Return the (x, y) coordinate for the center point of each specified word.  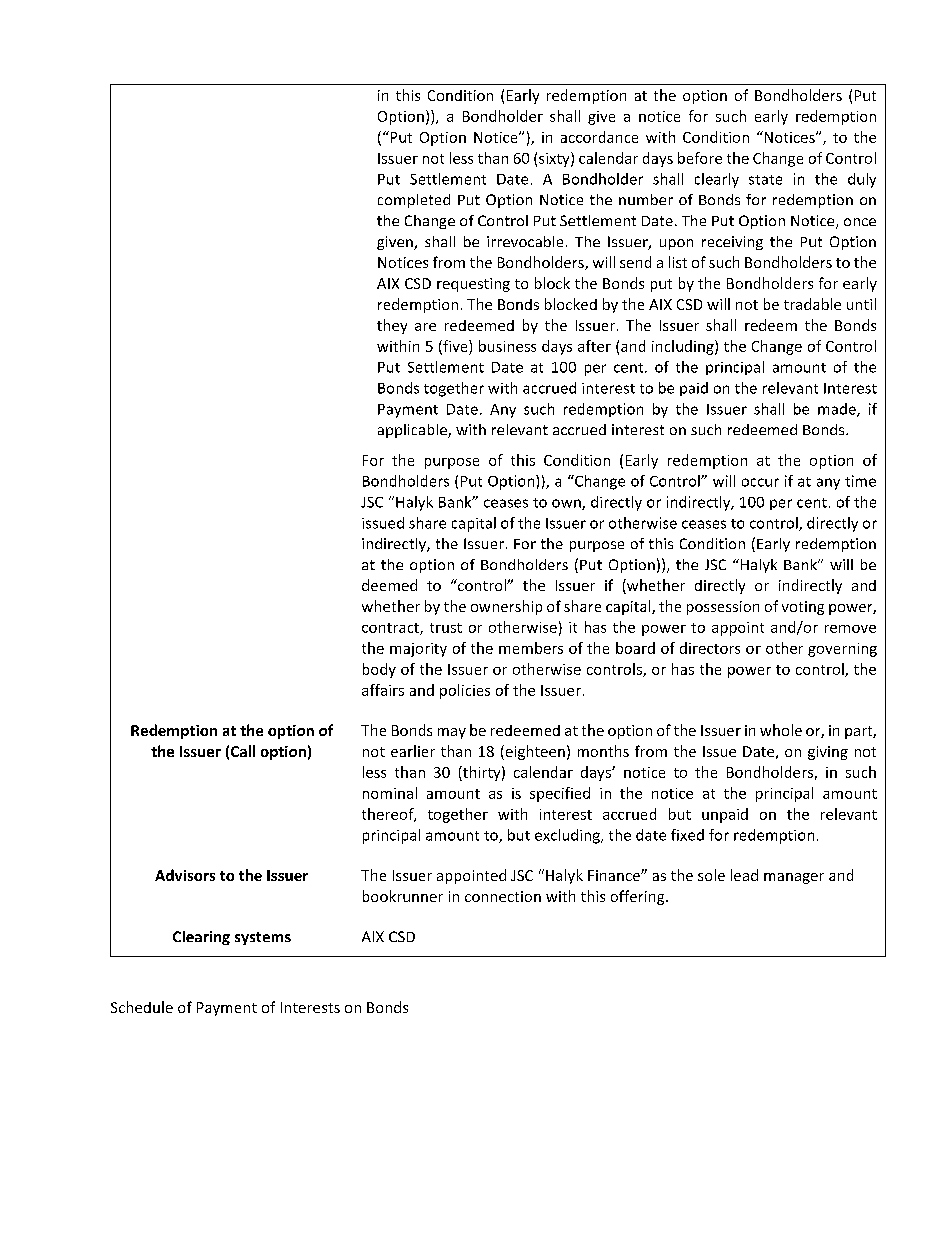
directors (710, 648)
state (765, 180)
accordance (599, 137)
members (531, 648)
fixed (687, 835)
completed (414, 201)
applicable (413, 431)
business (507, 346)
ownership (506, 607)
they (392, 326)
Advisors (185, 875)
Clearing (201, 938)
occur (760, 482)
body (379, 670)
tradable (812, 304)
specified (560, 794)
